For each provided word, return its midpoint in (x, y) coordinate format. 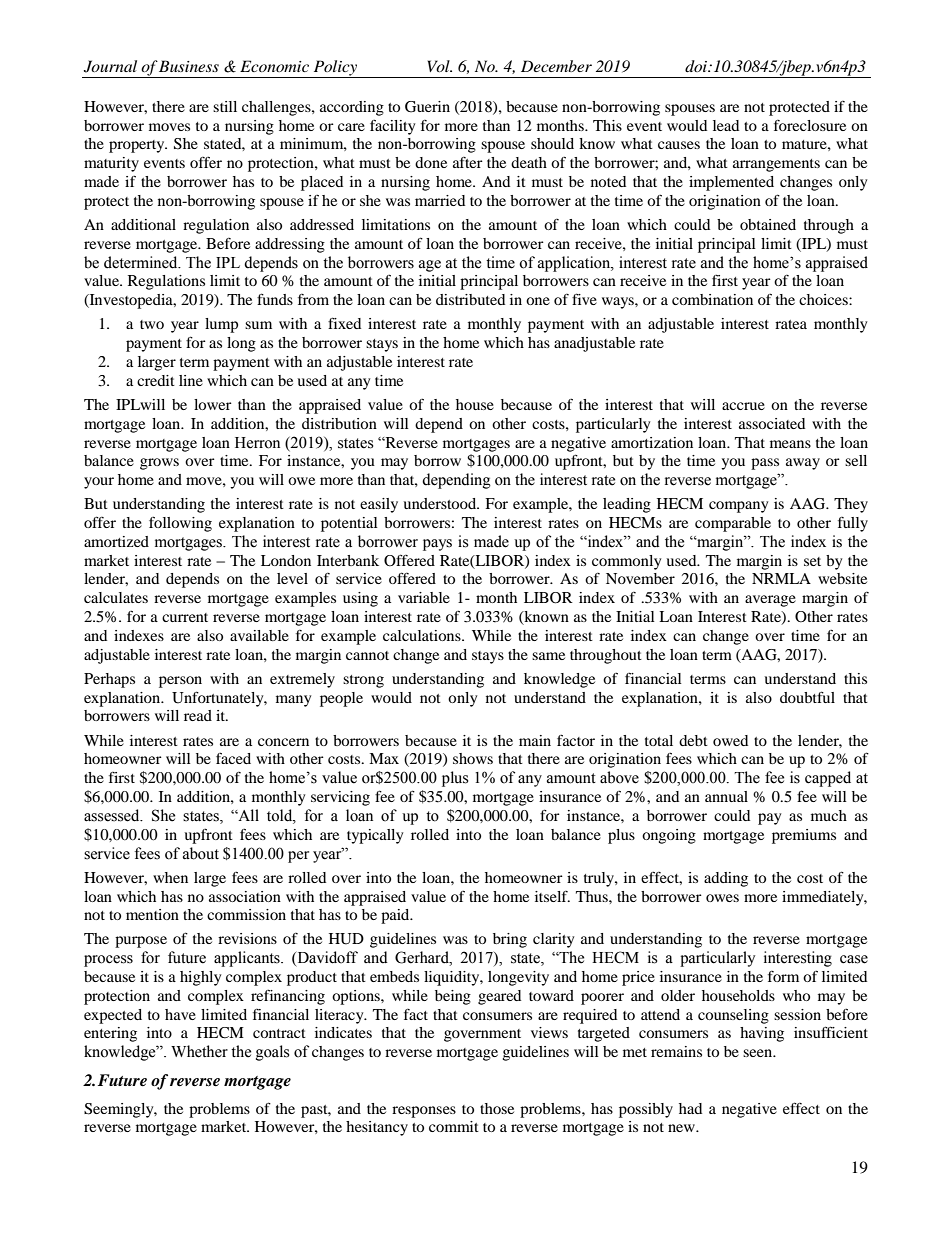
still (225, 106)
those (497, 1108)
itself (552, 896)
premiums (804, 836)
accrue (743, 406)
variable (424, 597)
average (770, 601)
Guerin (427, 107)
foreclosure (810, 125)
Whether (199, 1051)
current (185, 617)
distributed (470, 299)
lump (221, 325)
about (201, 853)
